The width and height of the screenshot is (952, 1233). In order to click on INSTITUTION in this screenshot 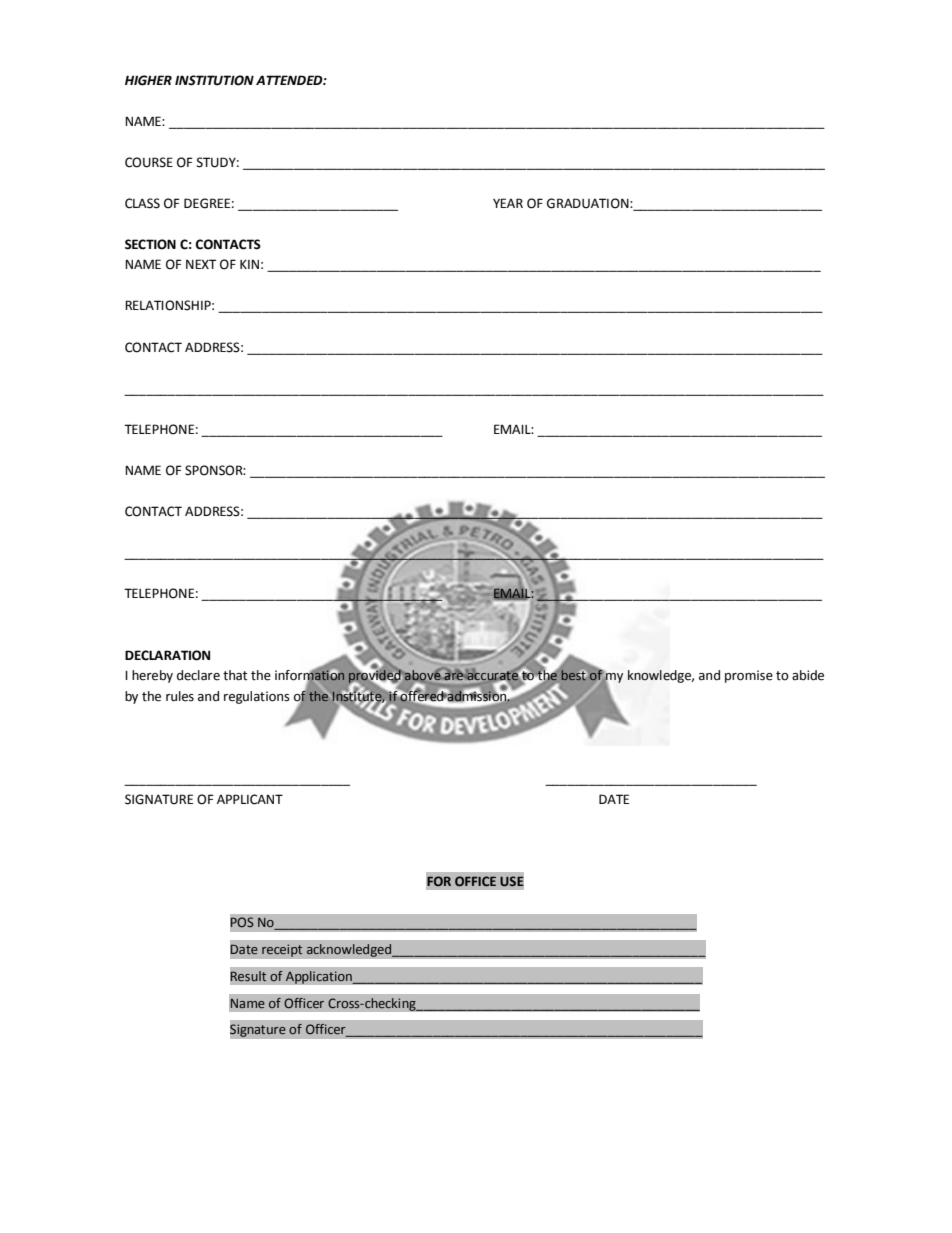, I will do `click(214, 80)`.
